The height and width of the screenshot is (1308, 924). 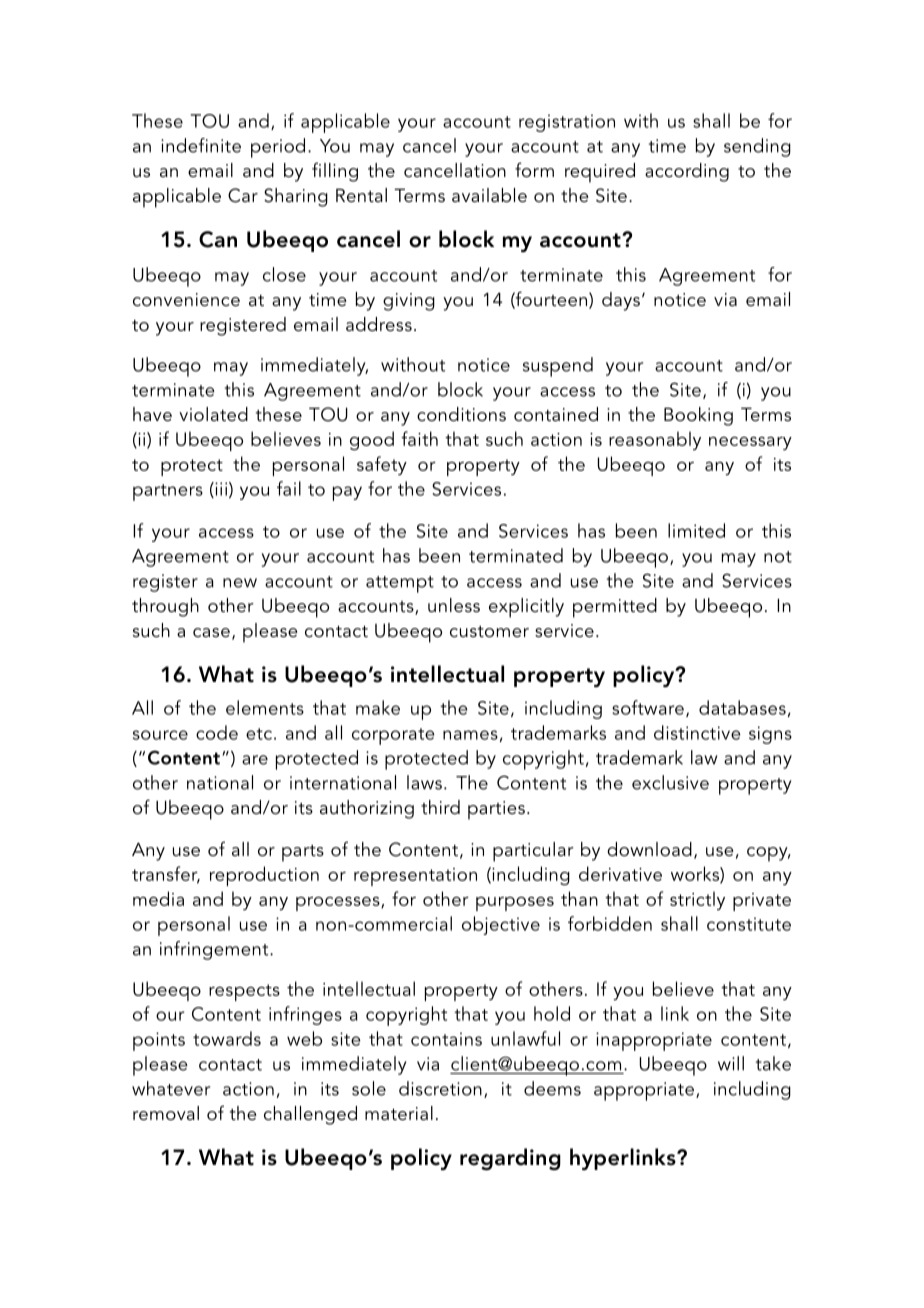 I want to click on third, so click(x=440, y=807).
